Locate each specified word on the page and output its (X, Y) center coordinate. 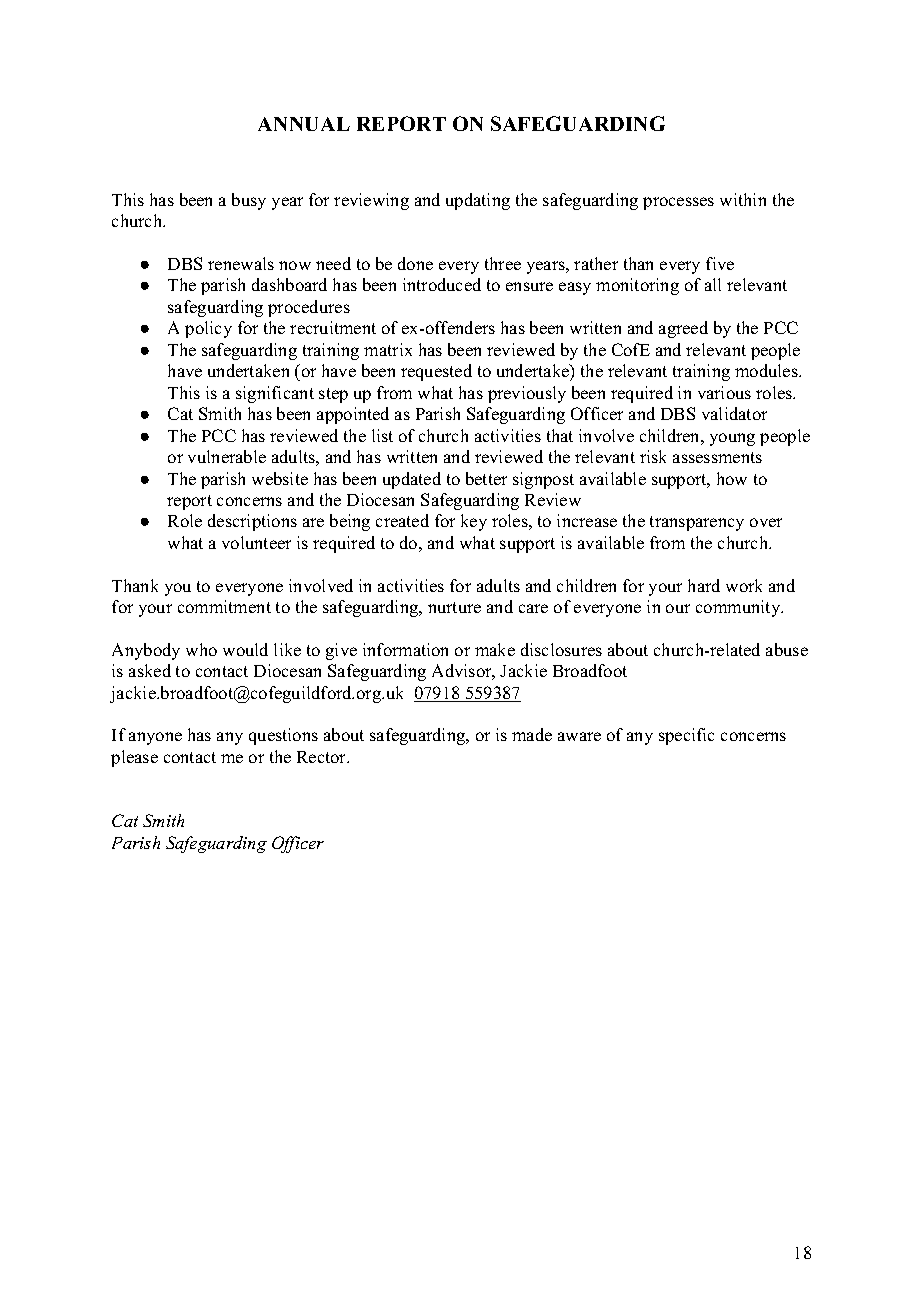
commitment (224, 606)
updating (478, 201)
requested (436, 372)
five (720, 263)
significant (275, 394)
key (474, 522)
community (739, 608)
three (503, 263)
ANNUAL (304, 124)
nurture (454, 607)
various (724, 392)
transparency (697, 523)
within (743, 199)
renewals (241, 263)
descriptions (252, 522)
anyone (155, 738)
